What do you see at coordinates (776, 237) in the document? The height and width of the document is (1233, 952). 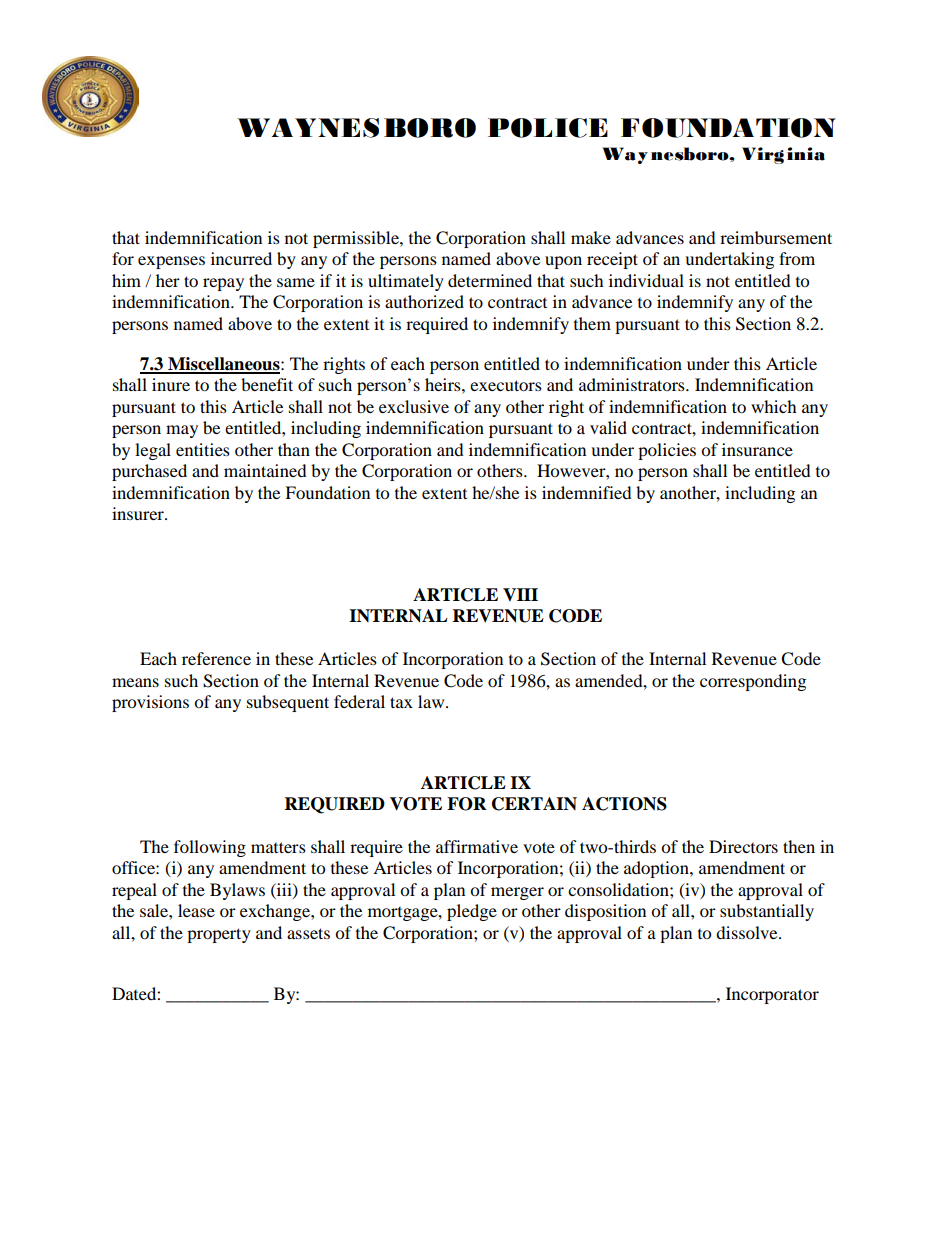 I see `reimbursement` at bounding box center [776, 237].
